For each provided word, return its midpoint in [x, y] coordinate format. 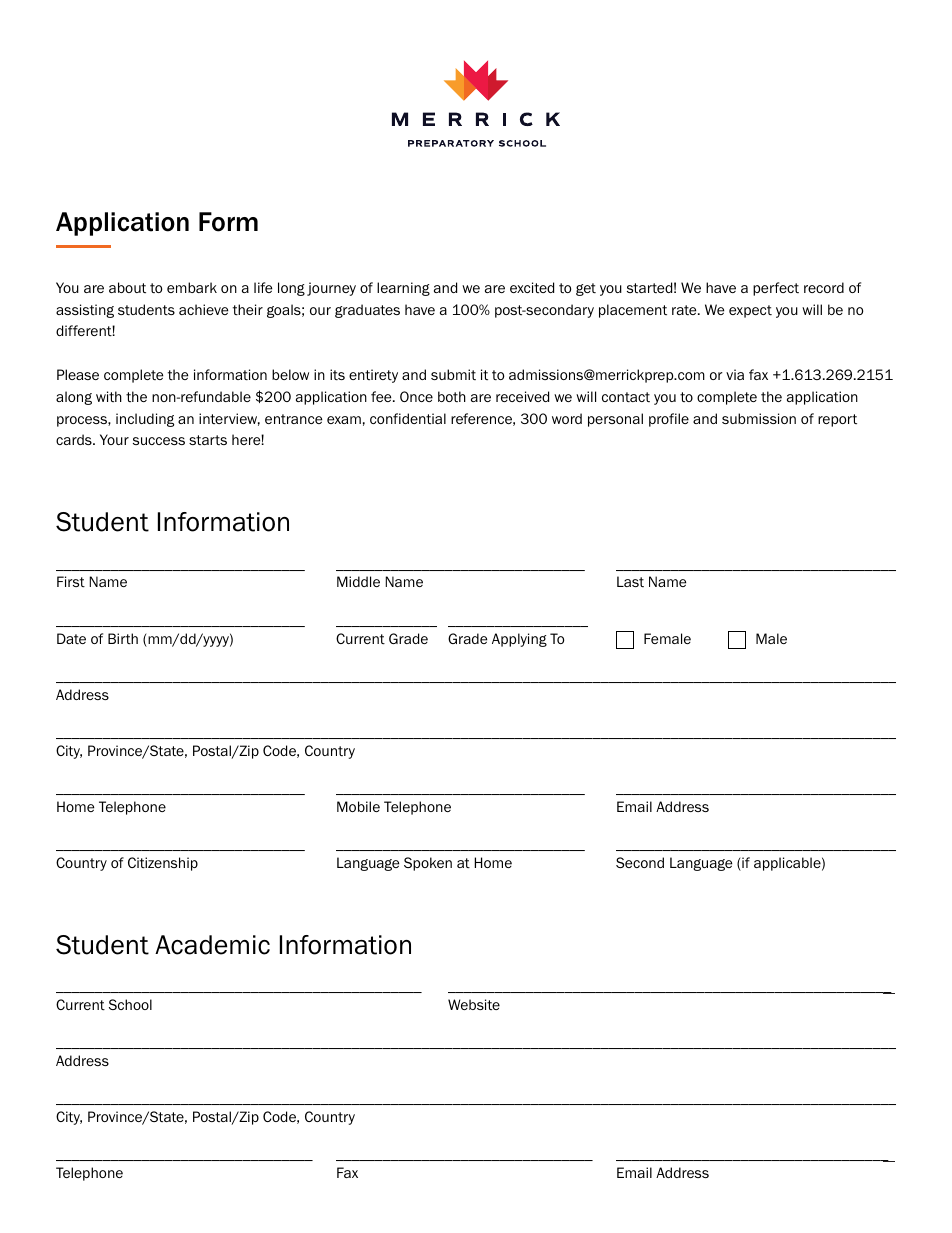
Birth [123, 639]
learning [403, 289]
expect [750, 311]
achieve [203, 309]
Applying [519, 640]
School [130, 1004]
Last [630, 581]
